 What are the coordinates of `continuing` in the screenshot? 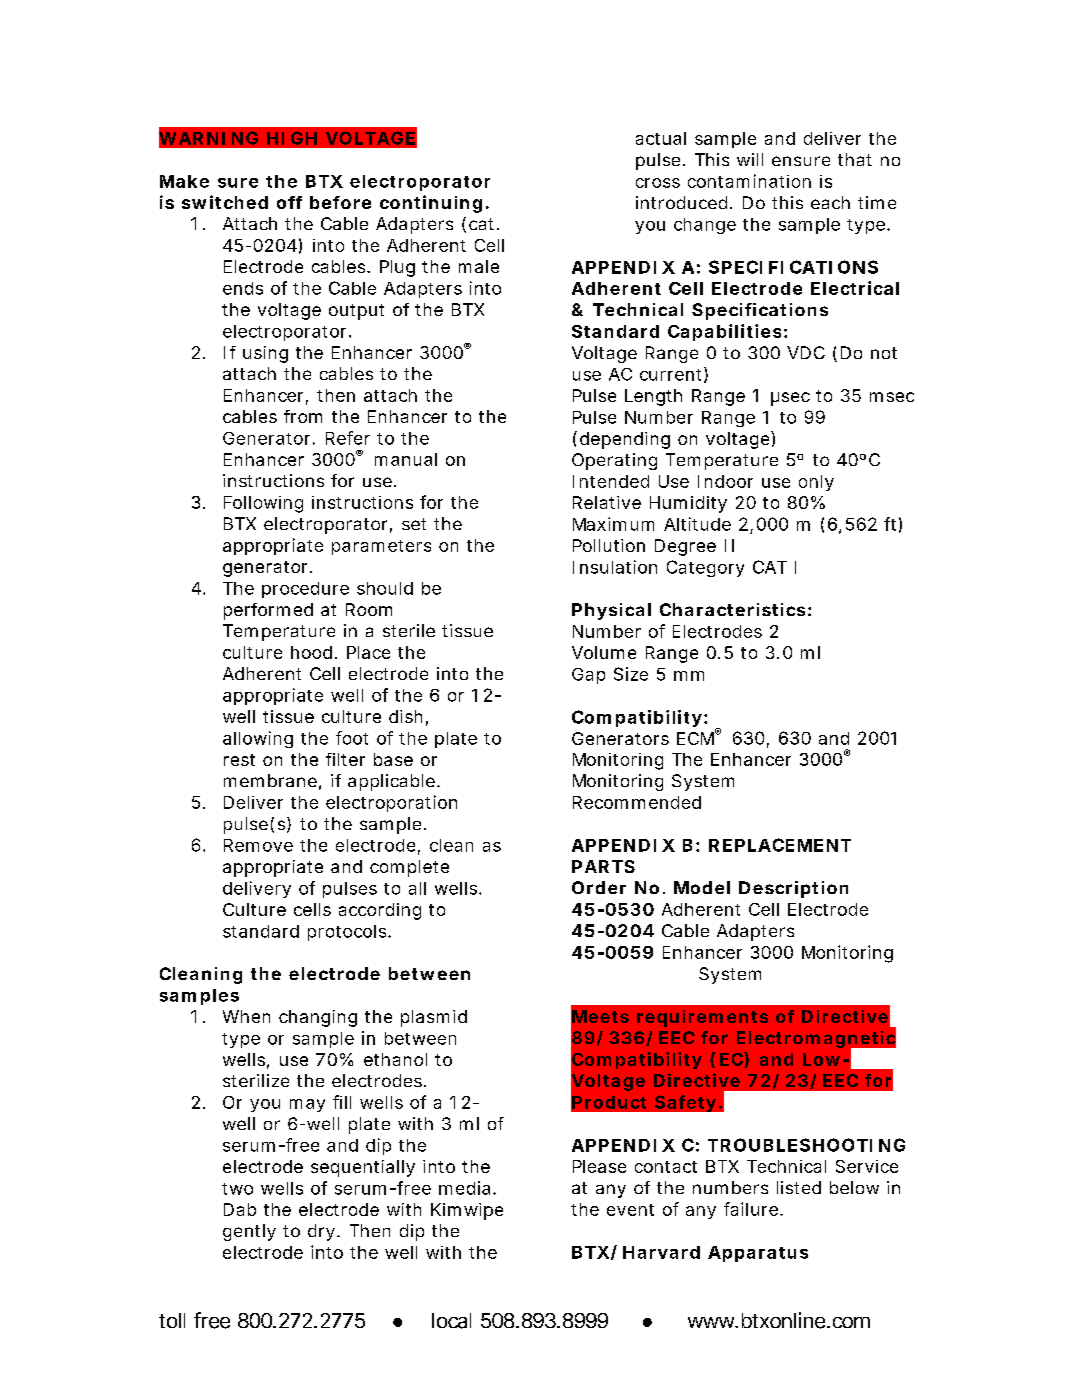 It's located at (431, 204).
